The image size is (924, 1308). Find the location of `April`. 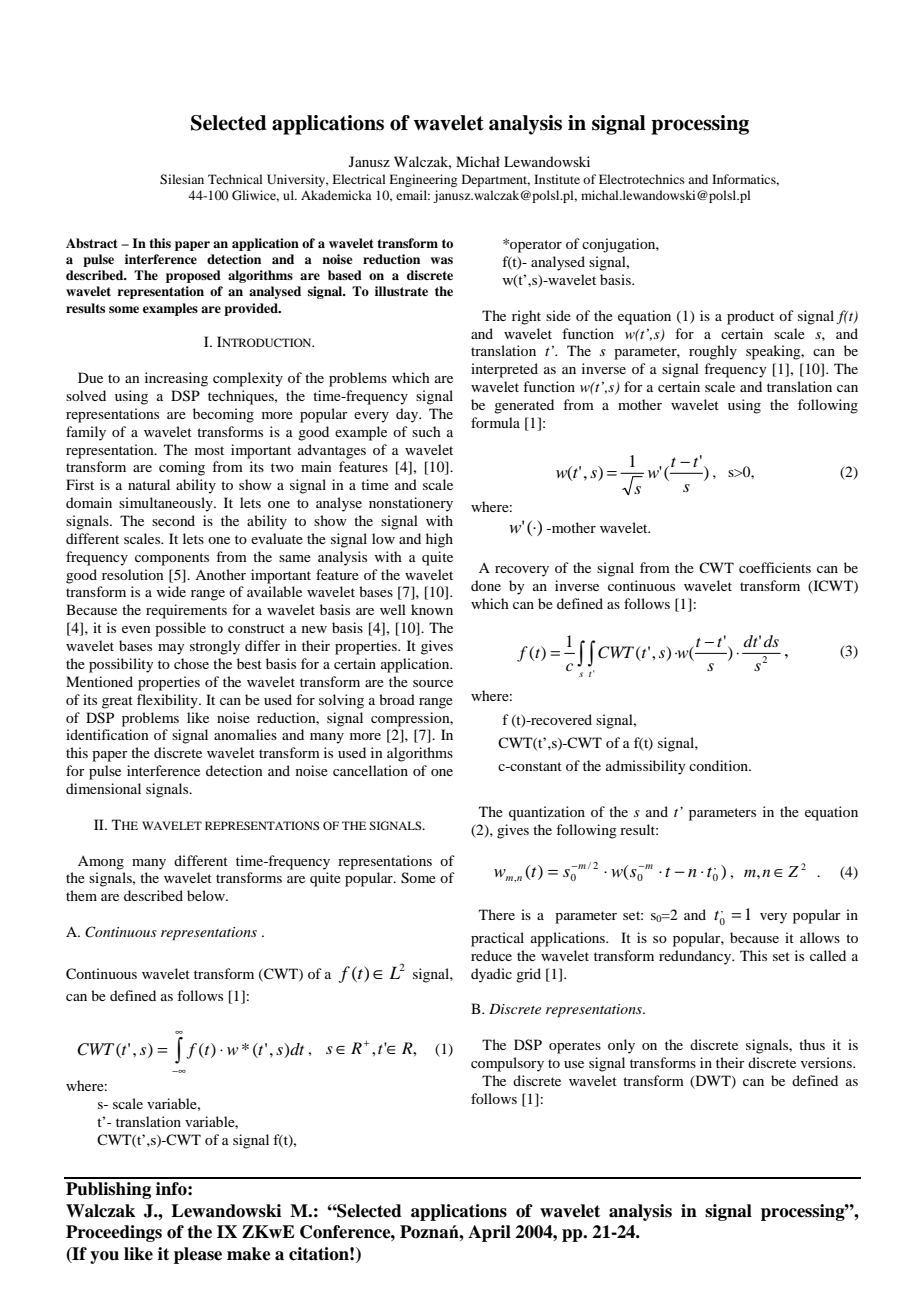

April is located at coordinates (489, 1233).
